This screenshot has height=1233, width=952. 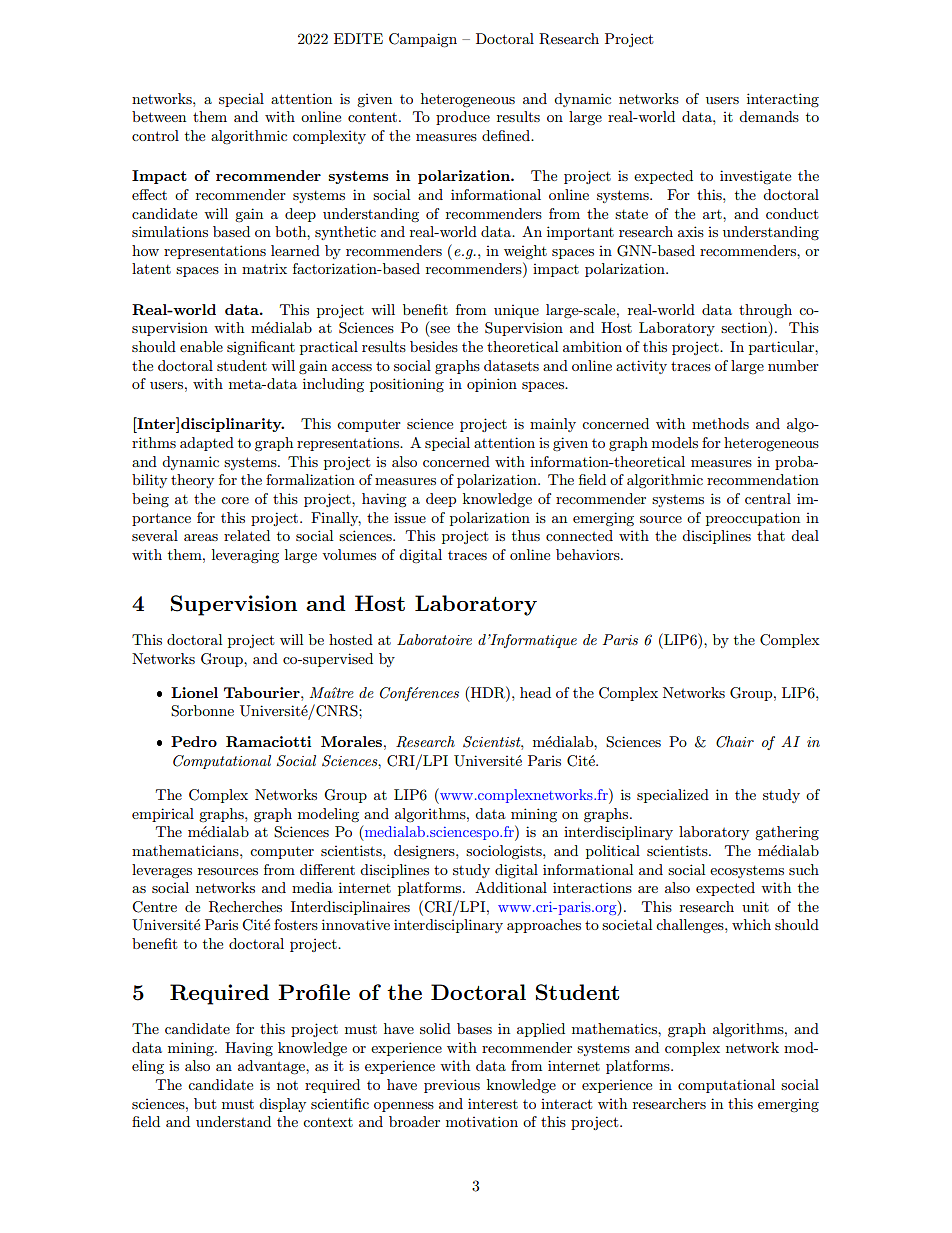 I want to click on demands, so click(x=769, y=116).
